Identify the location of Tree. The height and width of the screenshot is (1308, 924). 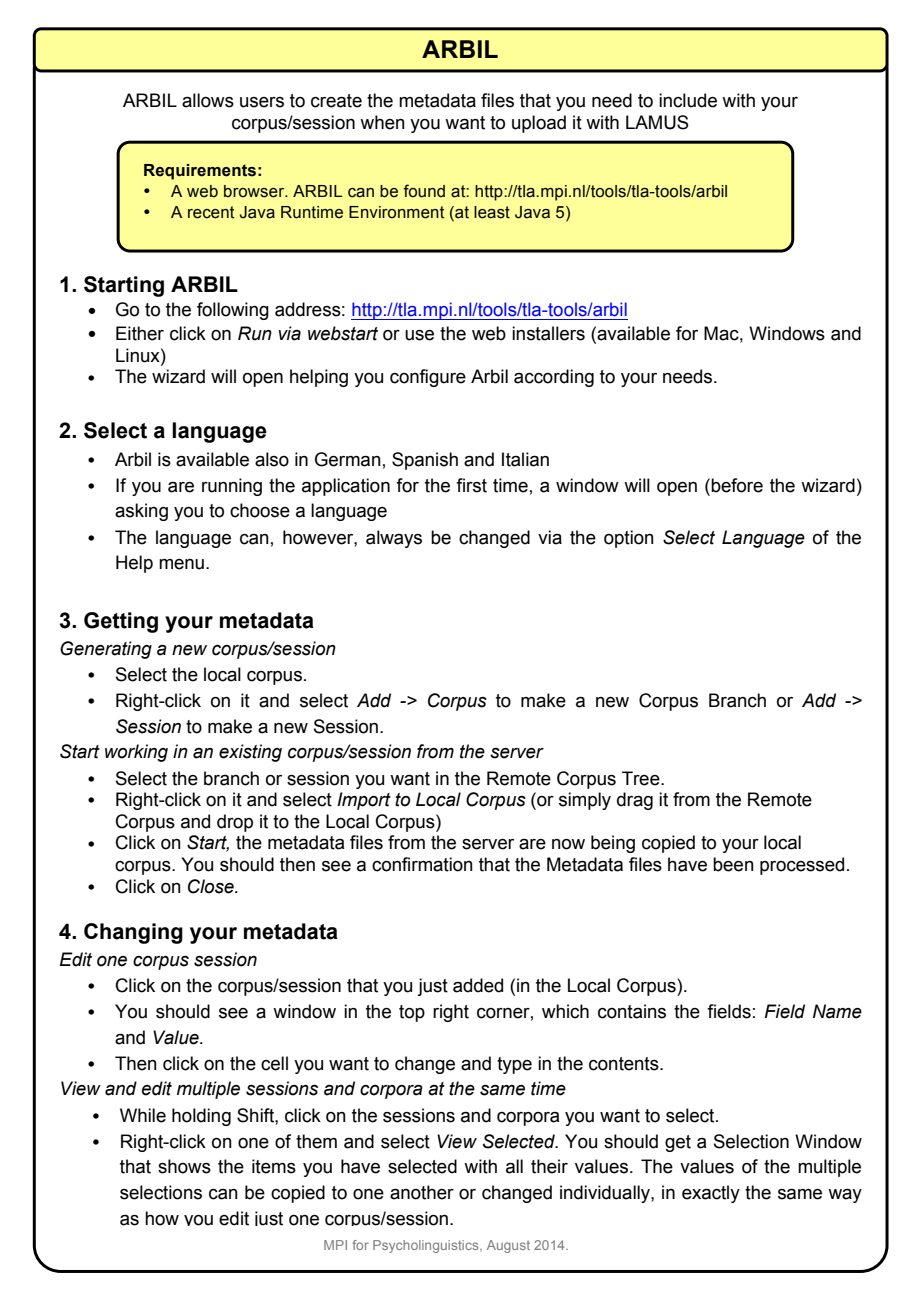
(642, 778).
